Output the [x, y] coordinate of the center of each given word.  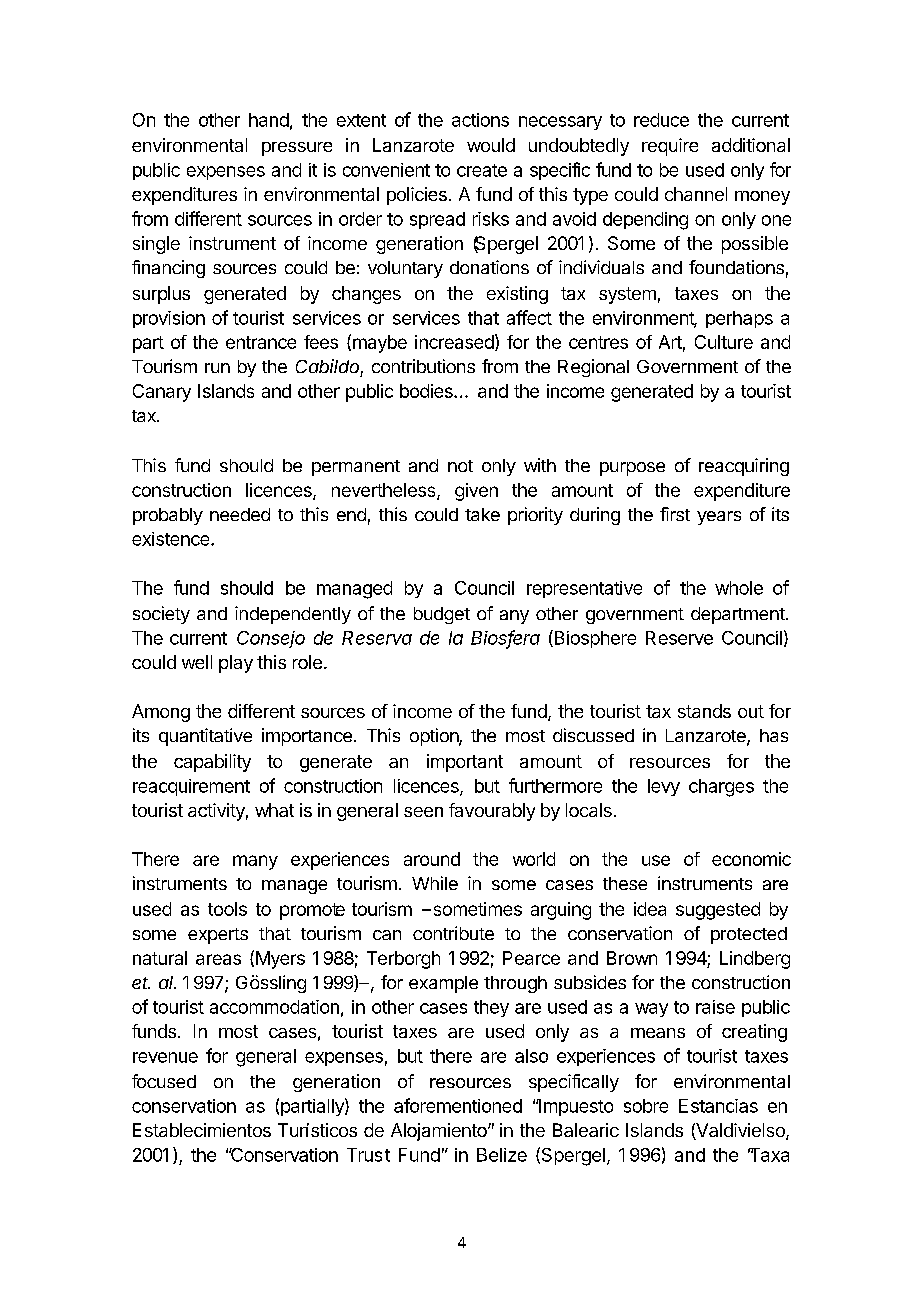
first [675, 514]
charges [721, 788]
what [274, 810]
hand [269, 120]
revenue [165, 1057]
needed [240, 514]
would [491, 145]
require [670, 147]
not [460, 466]
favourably [492, 812]
